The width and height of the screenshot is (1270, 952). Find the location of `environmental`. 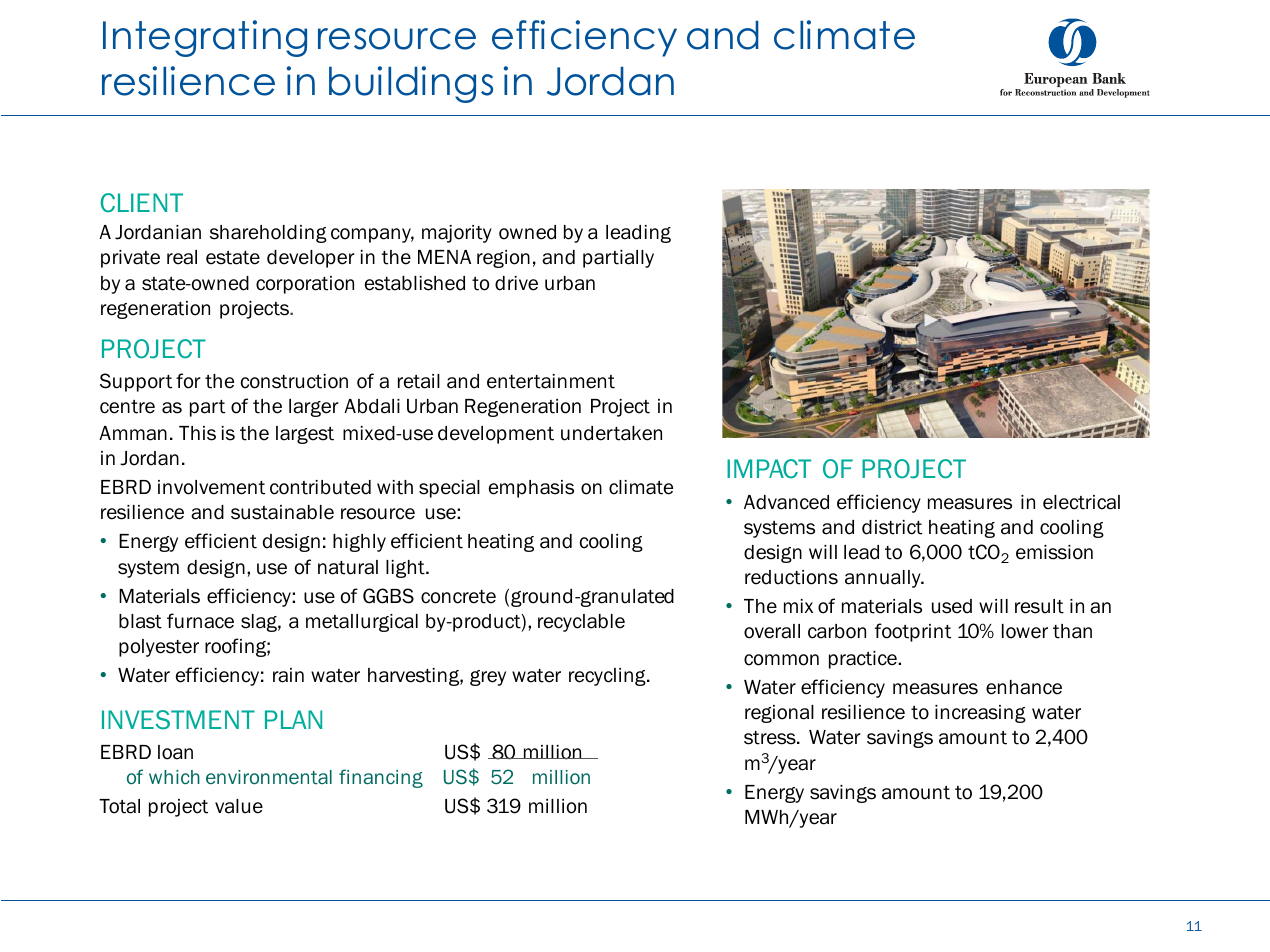

environmental is located at coordinates (269, 777).
